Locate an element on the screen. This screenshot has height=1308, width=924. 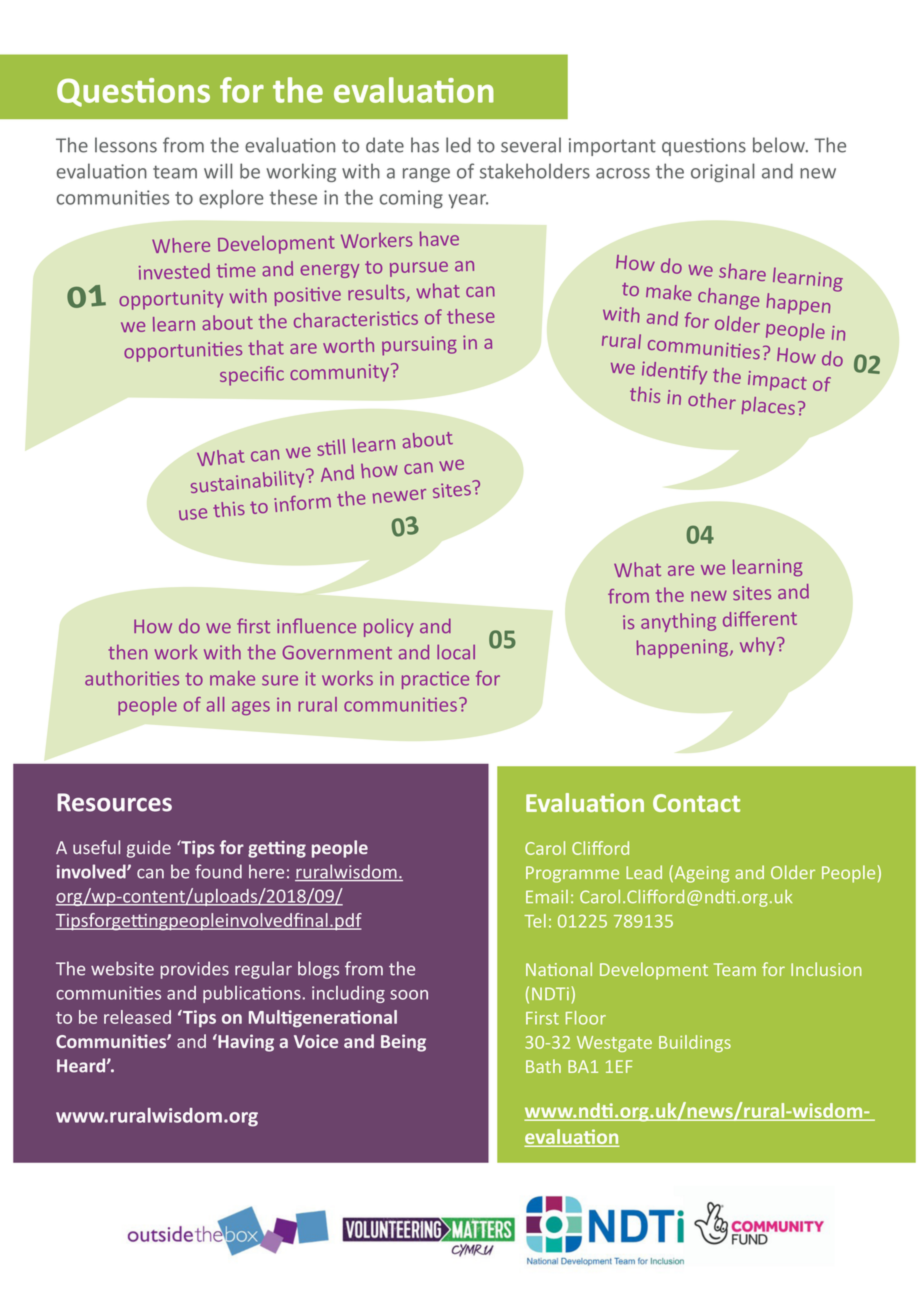
released is located at coordinates (137, 1017).
